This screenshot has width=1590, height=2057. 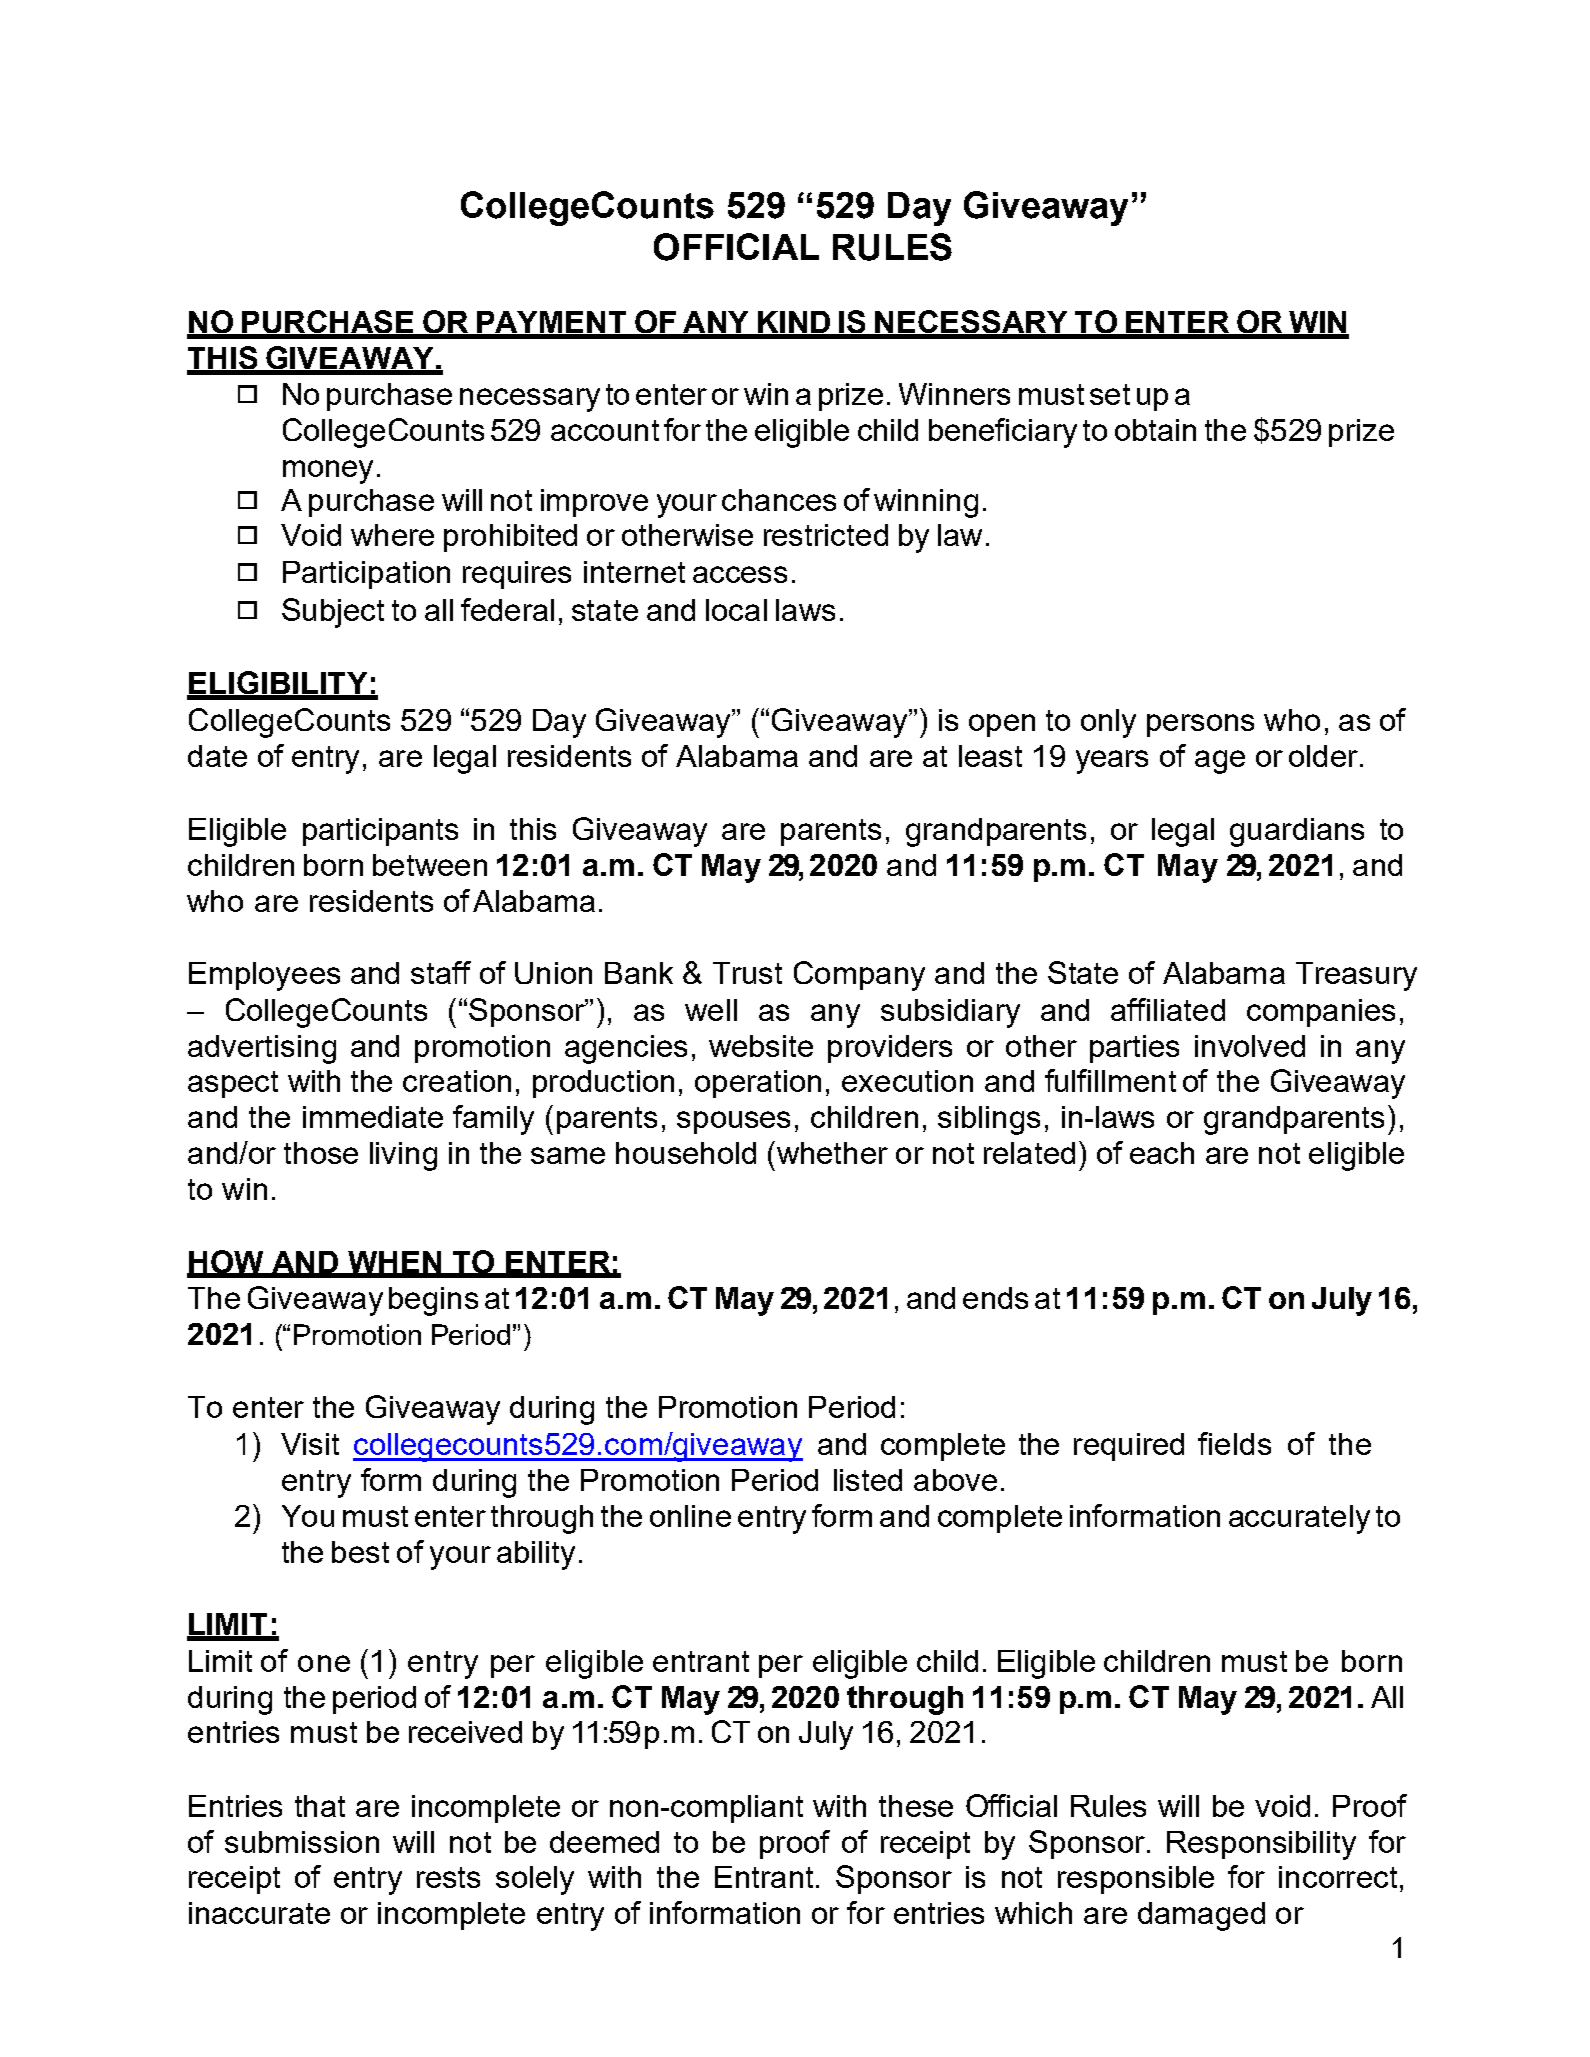 What do you see at coordinates (321, 1153) in the screenshot?
I see `those` at bounding box center [321, 1153].
